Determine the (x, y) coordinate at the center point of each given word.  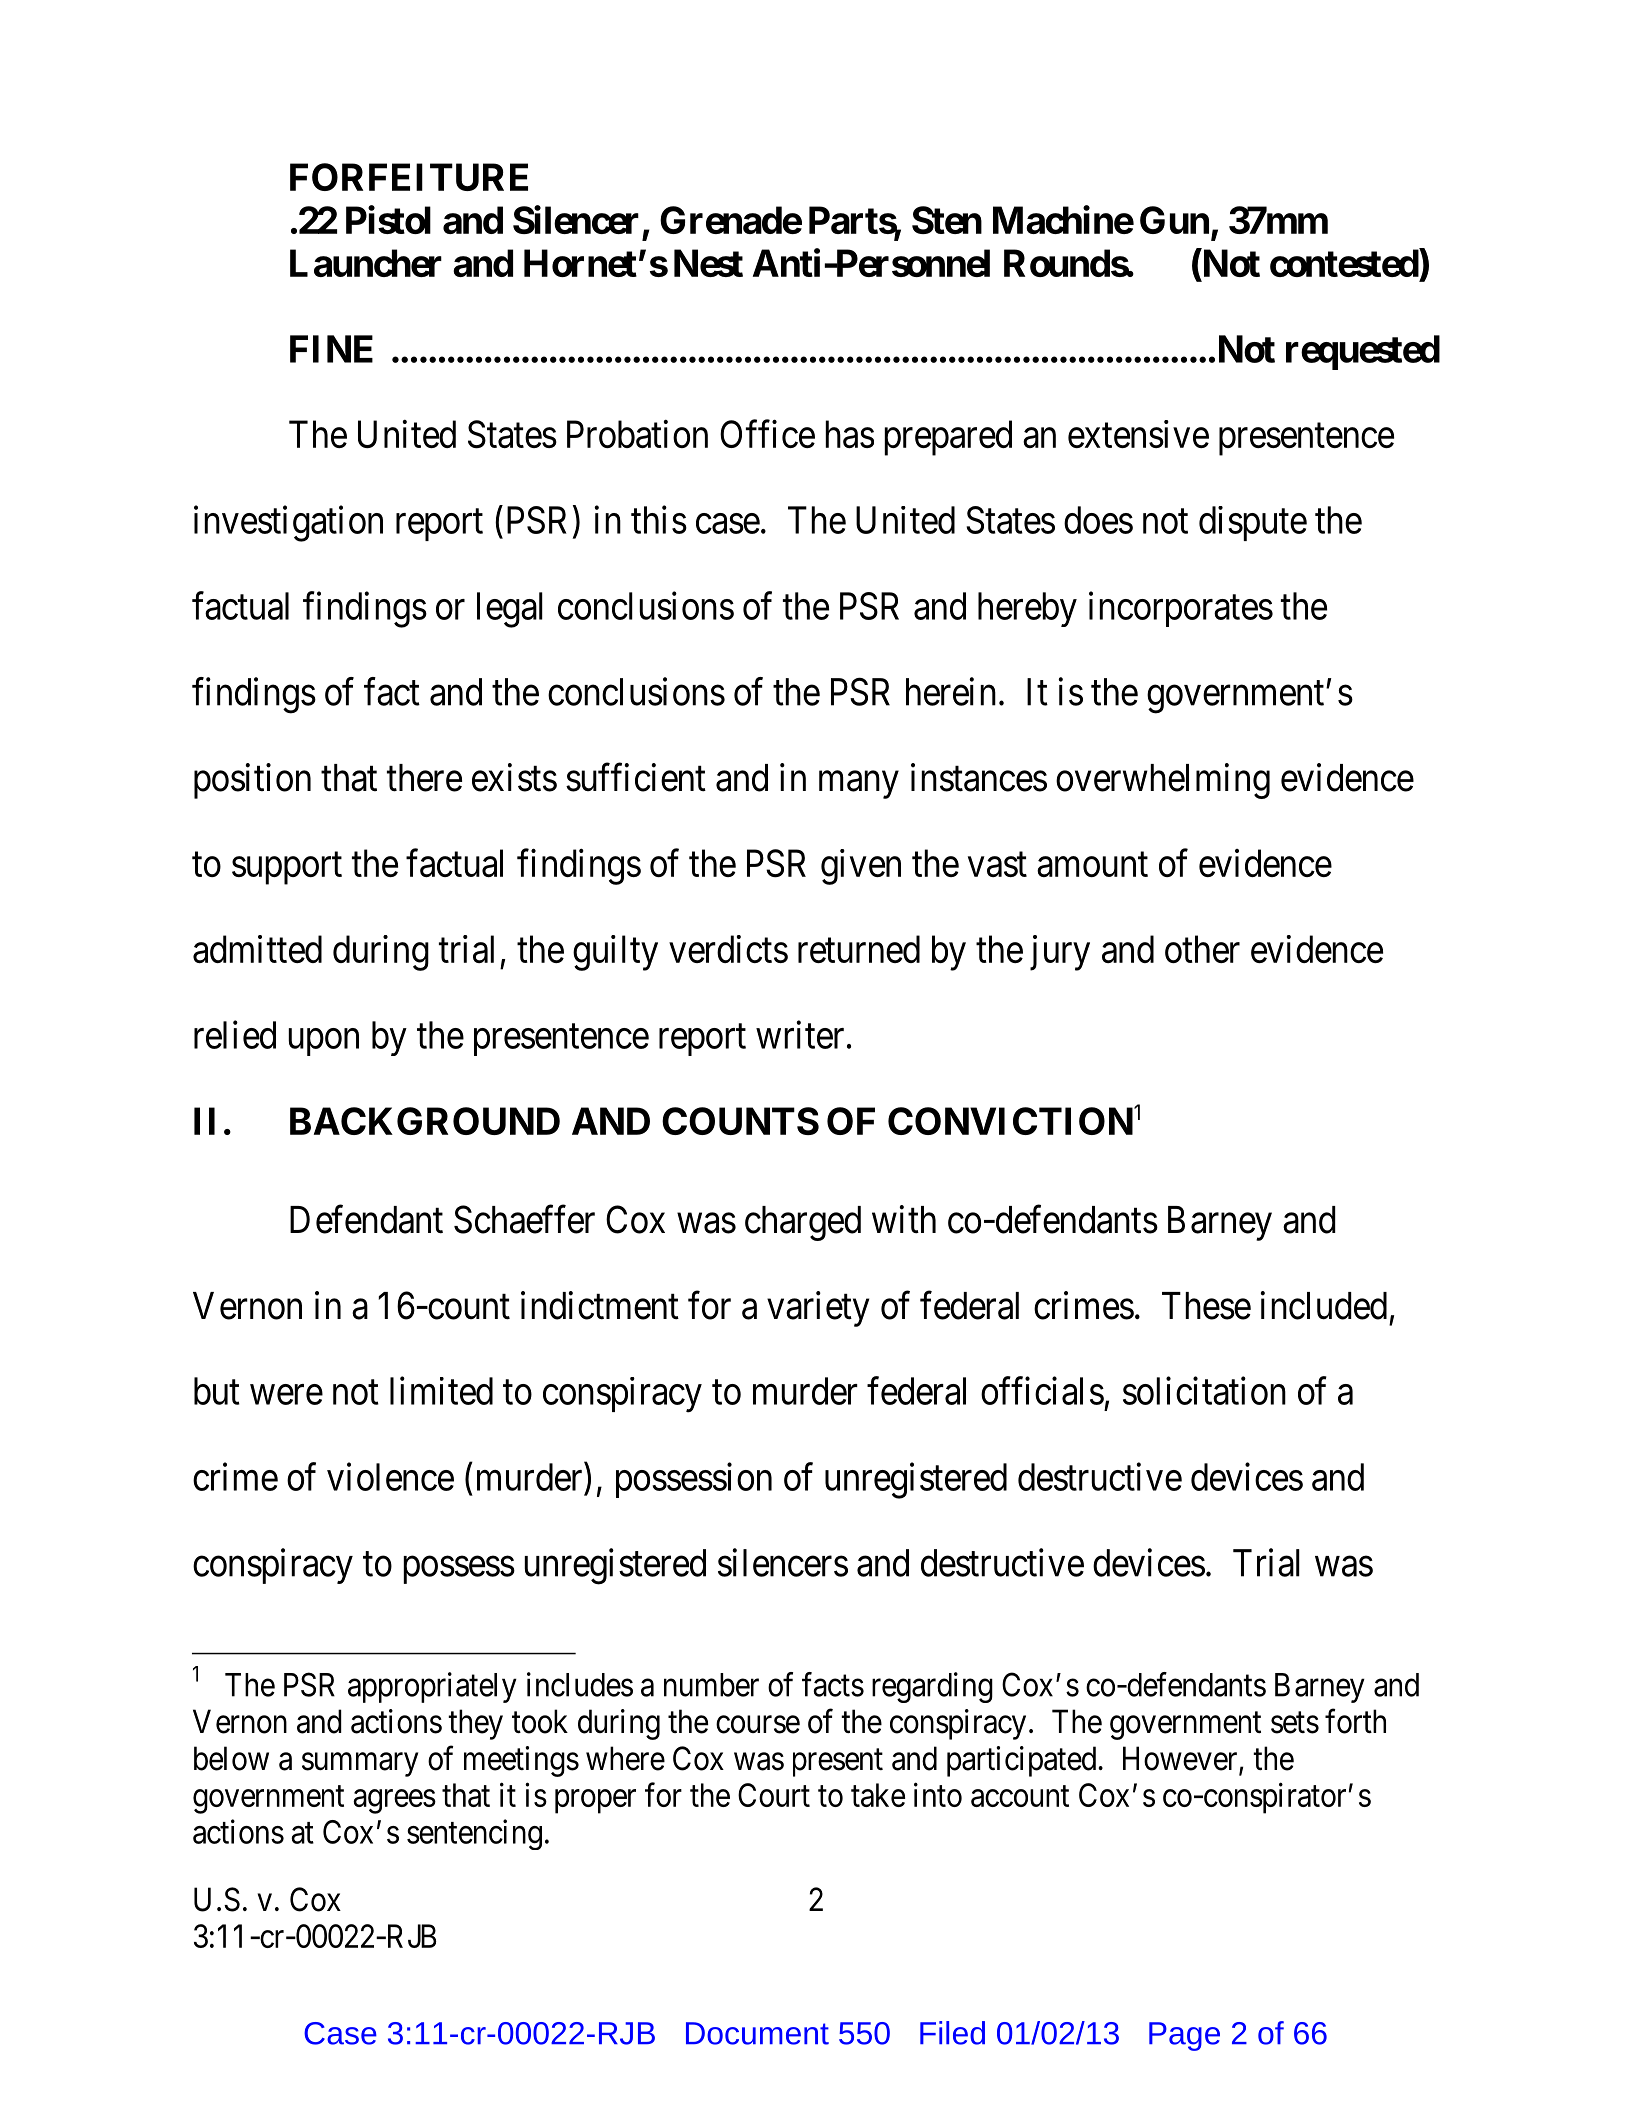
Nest (708, 263)
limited (441, 1391)
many (859, 785)
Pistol (388, 219)
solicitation (1204, 1391)
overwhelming (1163, 781)
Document (757, 2033)
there (424, 778)
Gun (1174, 220)
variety (818, 1309)
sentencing (474, 1834)
